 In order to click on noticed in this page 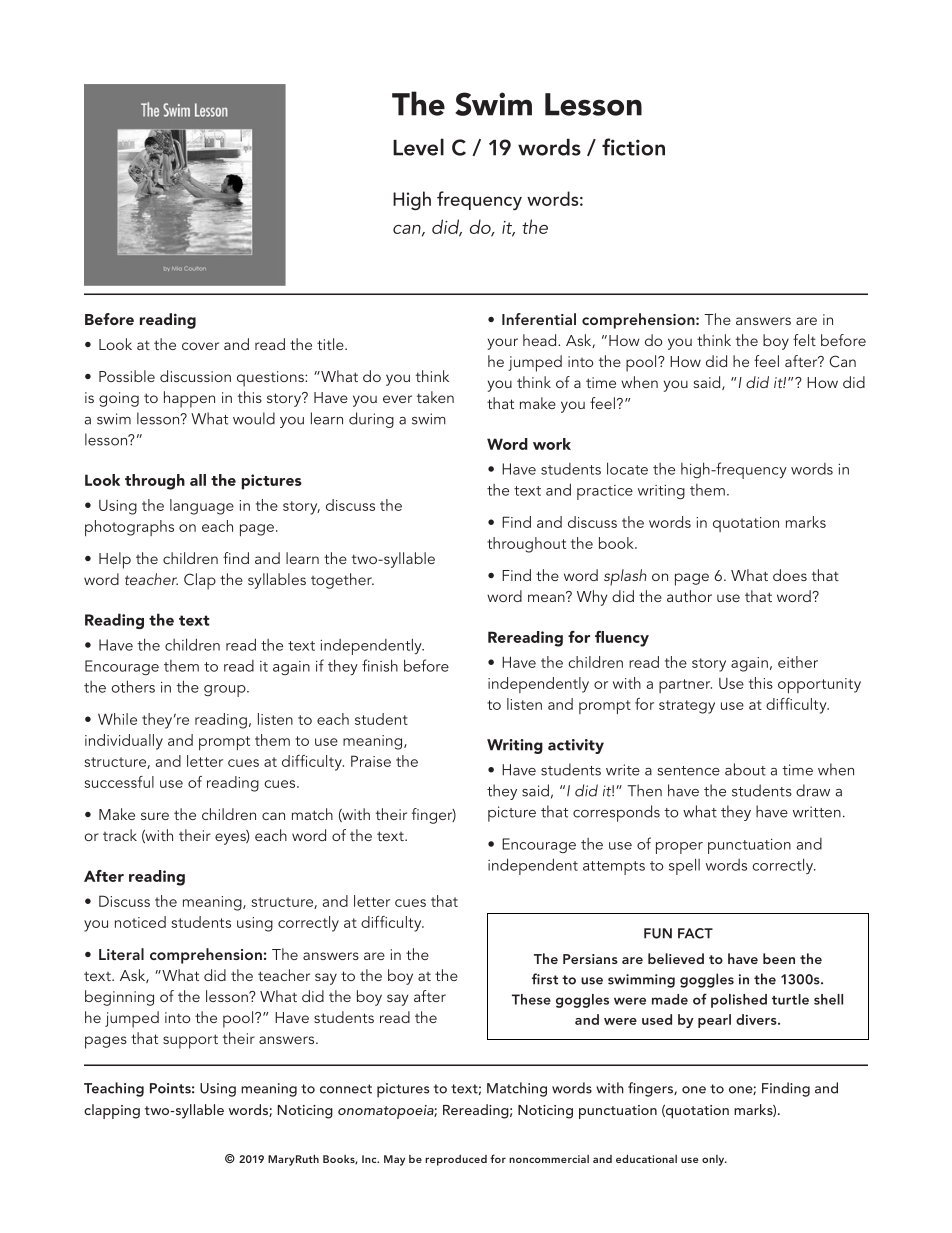, I will do `click(140, 922)`.
